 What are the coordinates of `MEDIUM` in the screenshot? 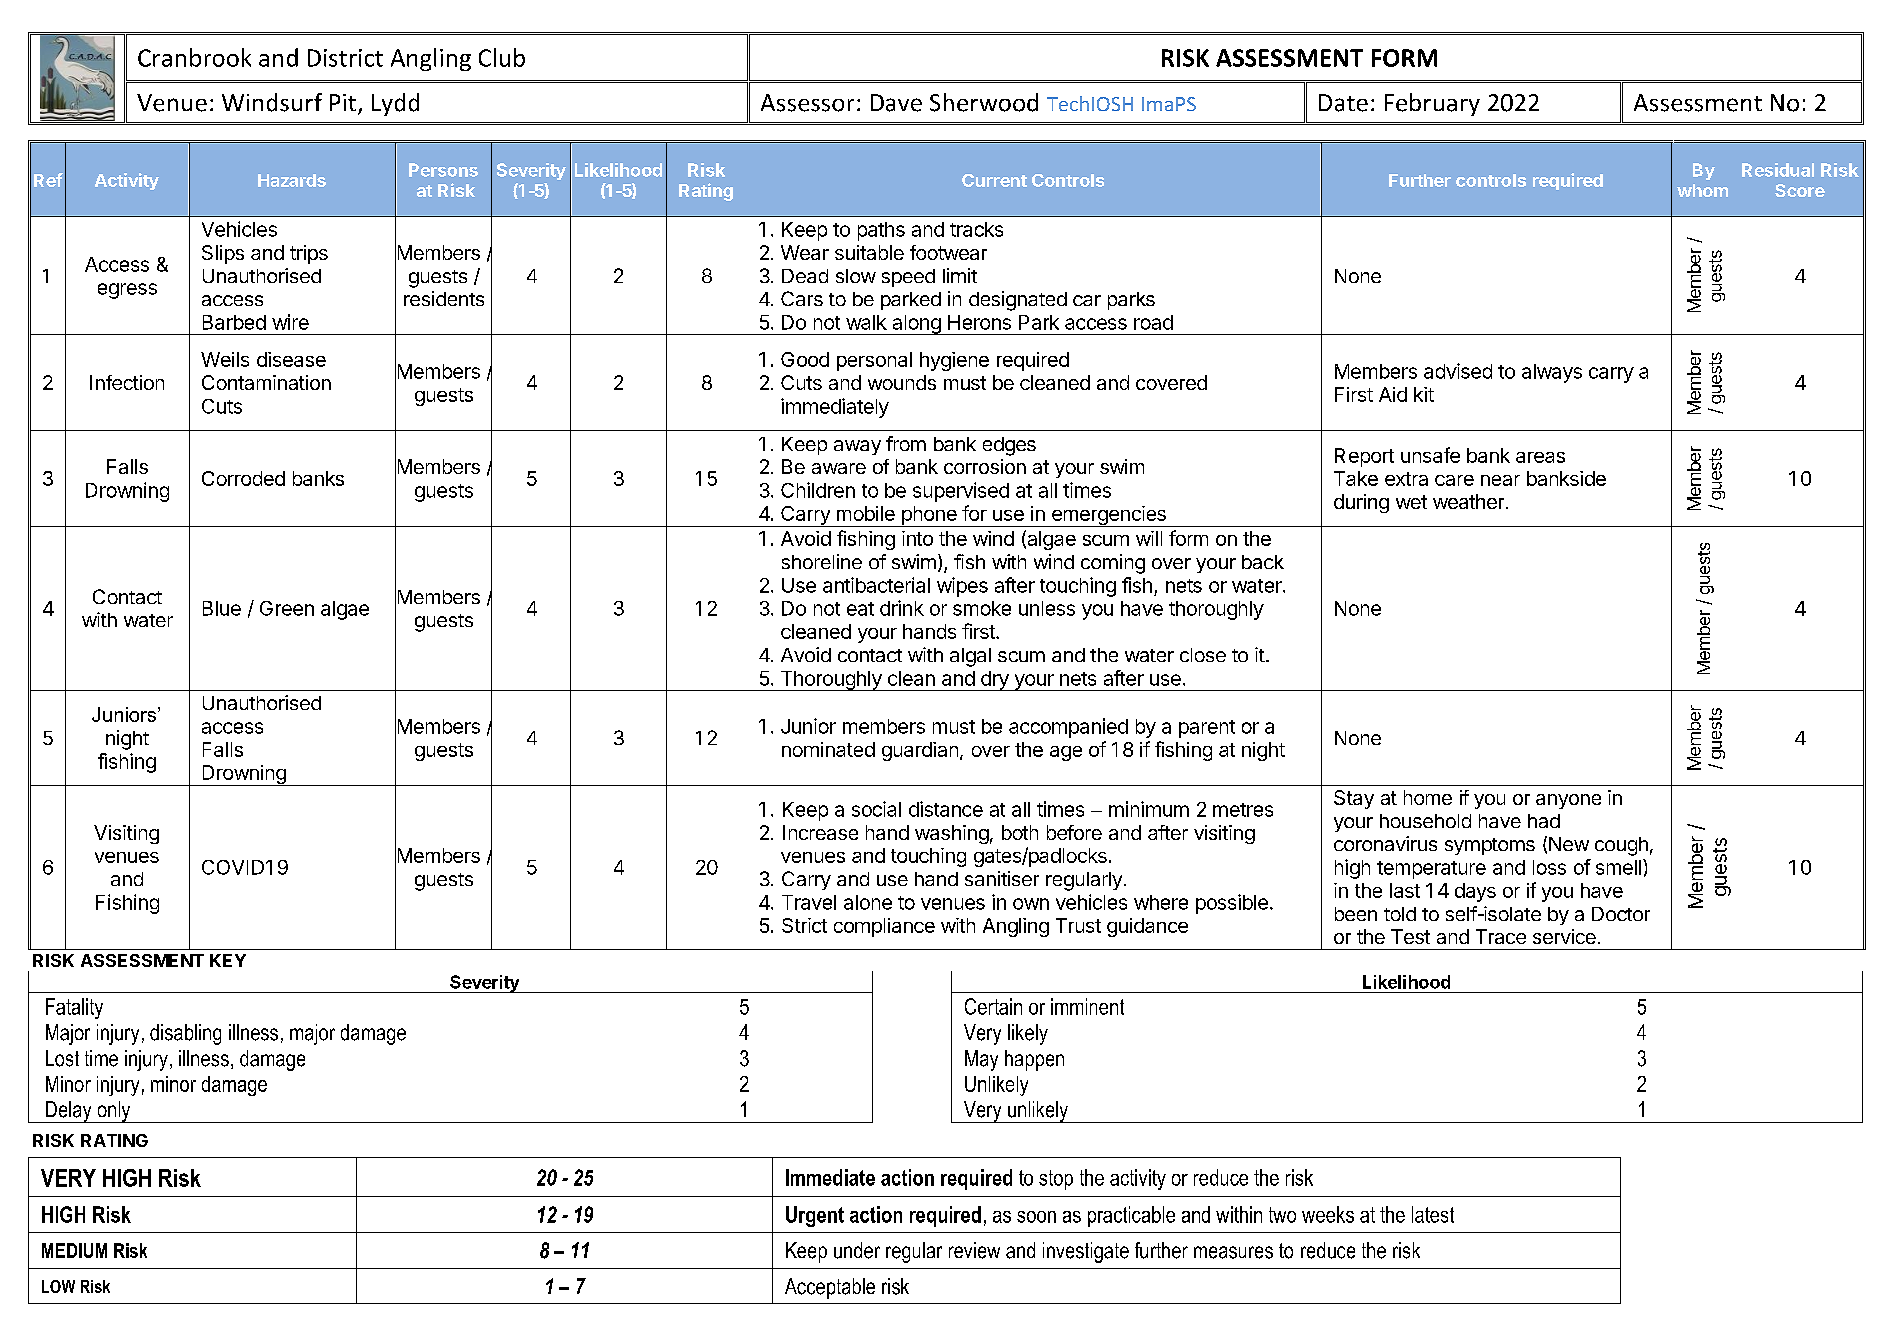 It's located at (74, 1250).
